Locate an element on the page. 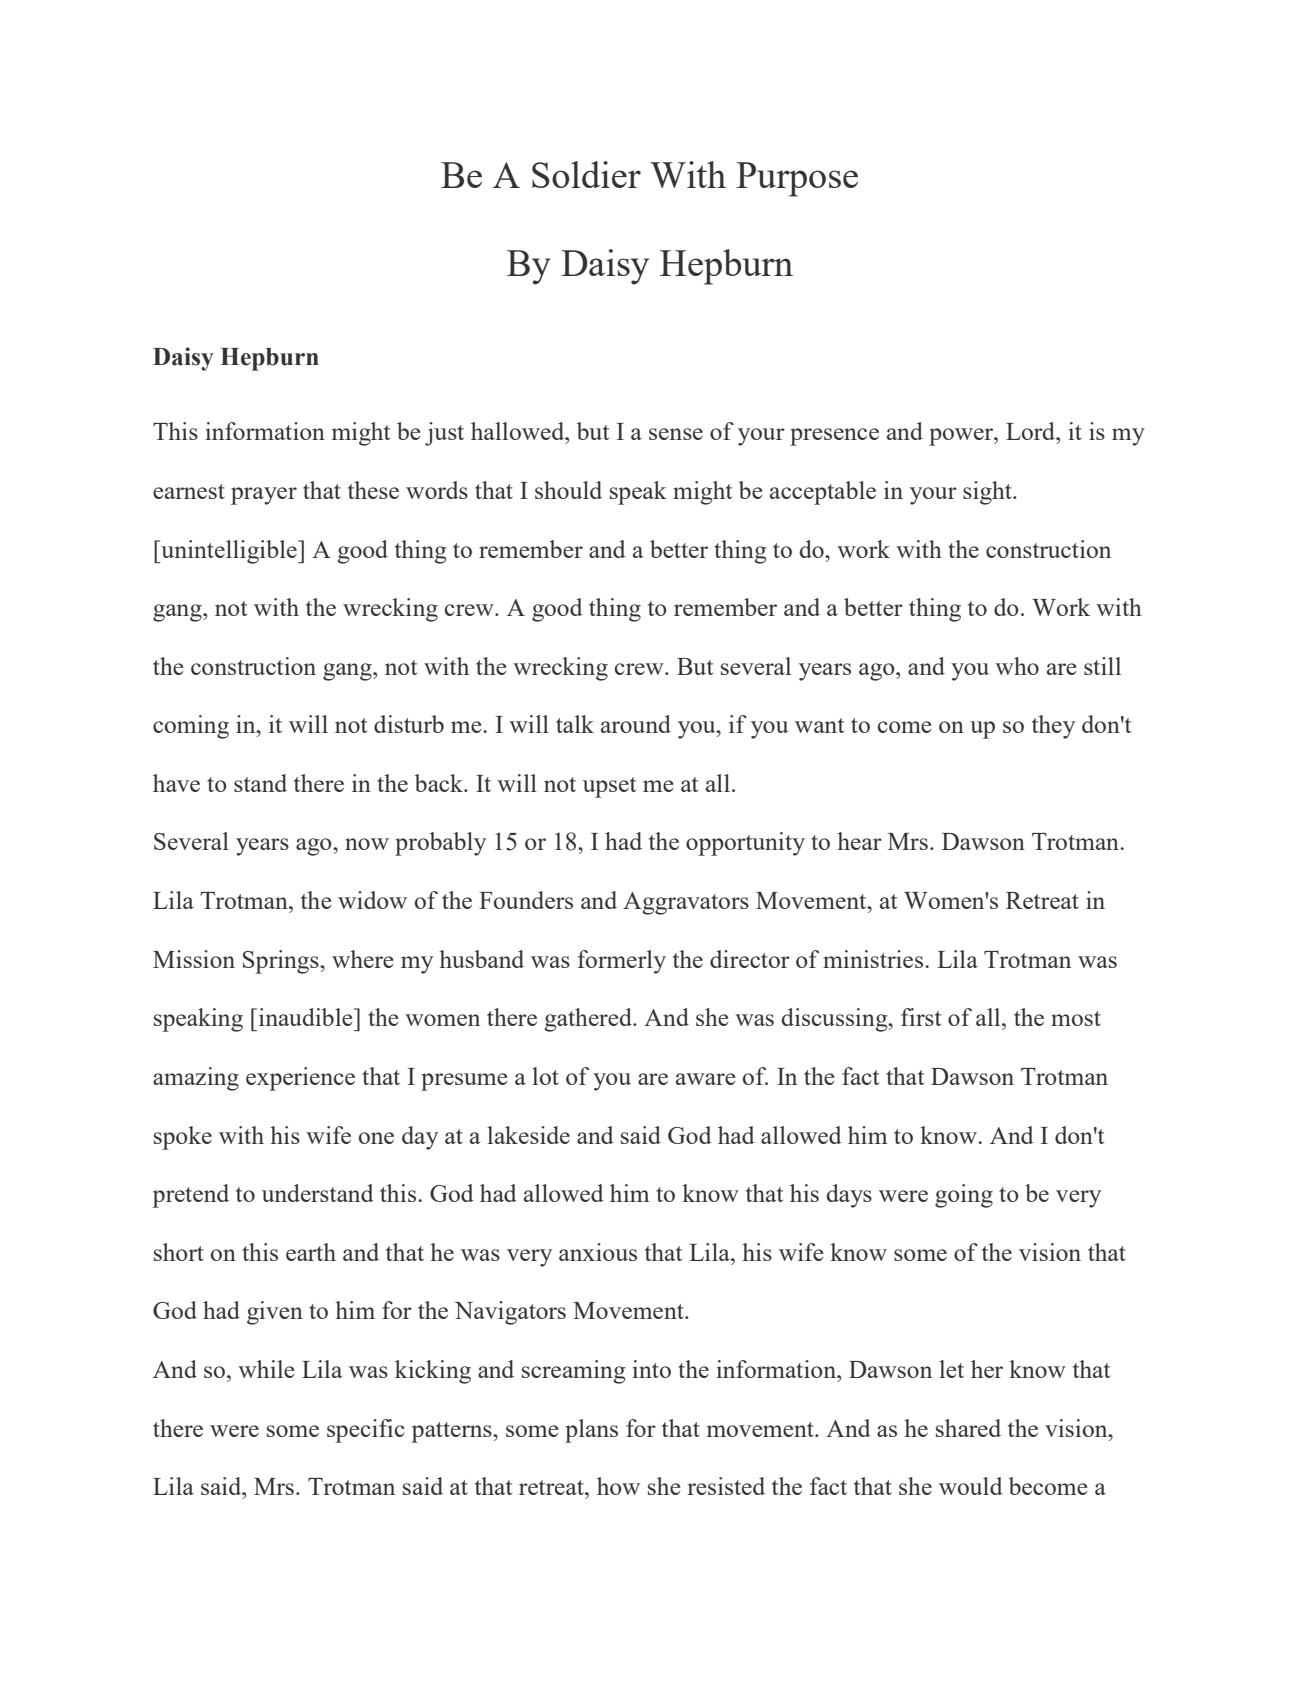  going is located at coordinates (964, 1196).
